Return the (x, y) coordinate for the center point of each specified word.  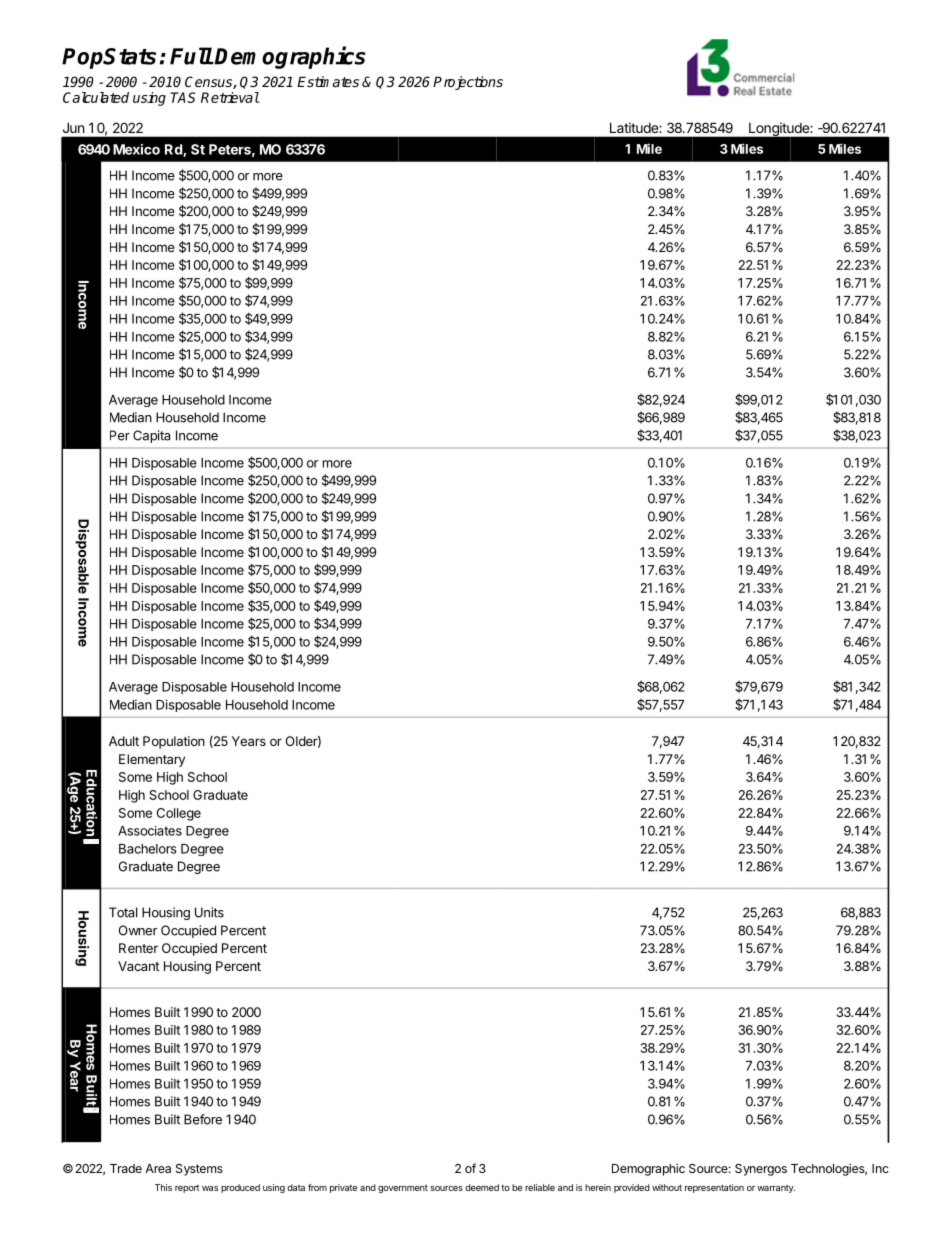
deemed (482, 1187)
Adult (124, 741)
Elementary (152, 760)
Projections (468, 83)
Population (174, 742)
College (179, 814)
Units (209, 912)
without (667, 1187)
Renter (138, 948)
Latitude (634, 128)
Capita (151, 436)
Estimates (328, 81)
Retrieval (230, 97)
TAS (183, 97)
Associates (150, 831)
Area (158, 1168)
